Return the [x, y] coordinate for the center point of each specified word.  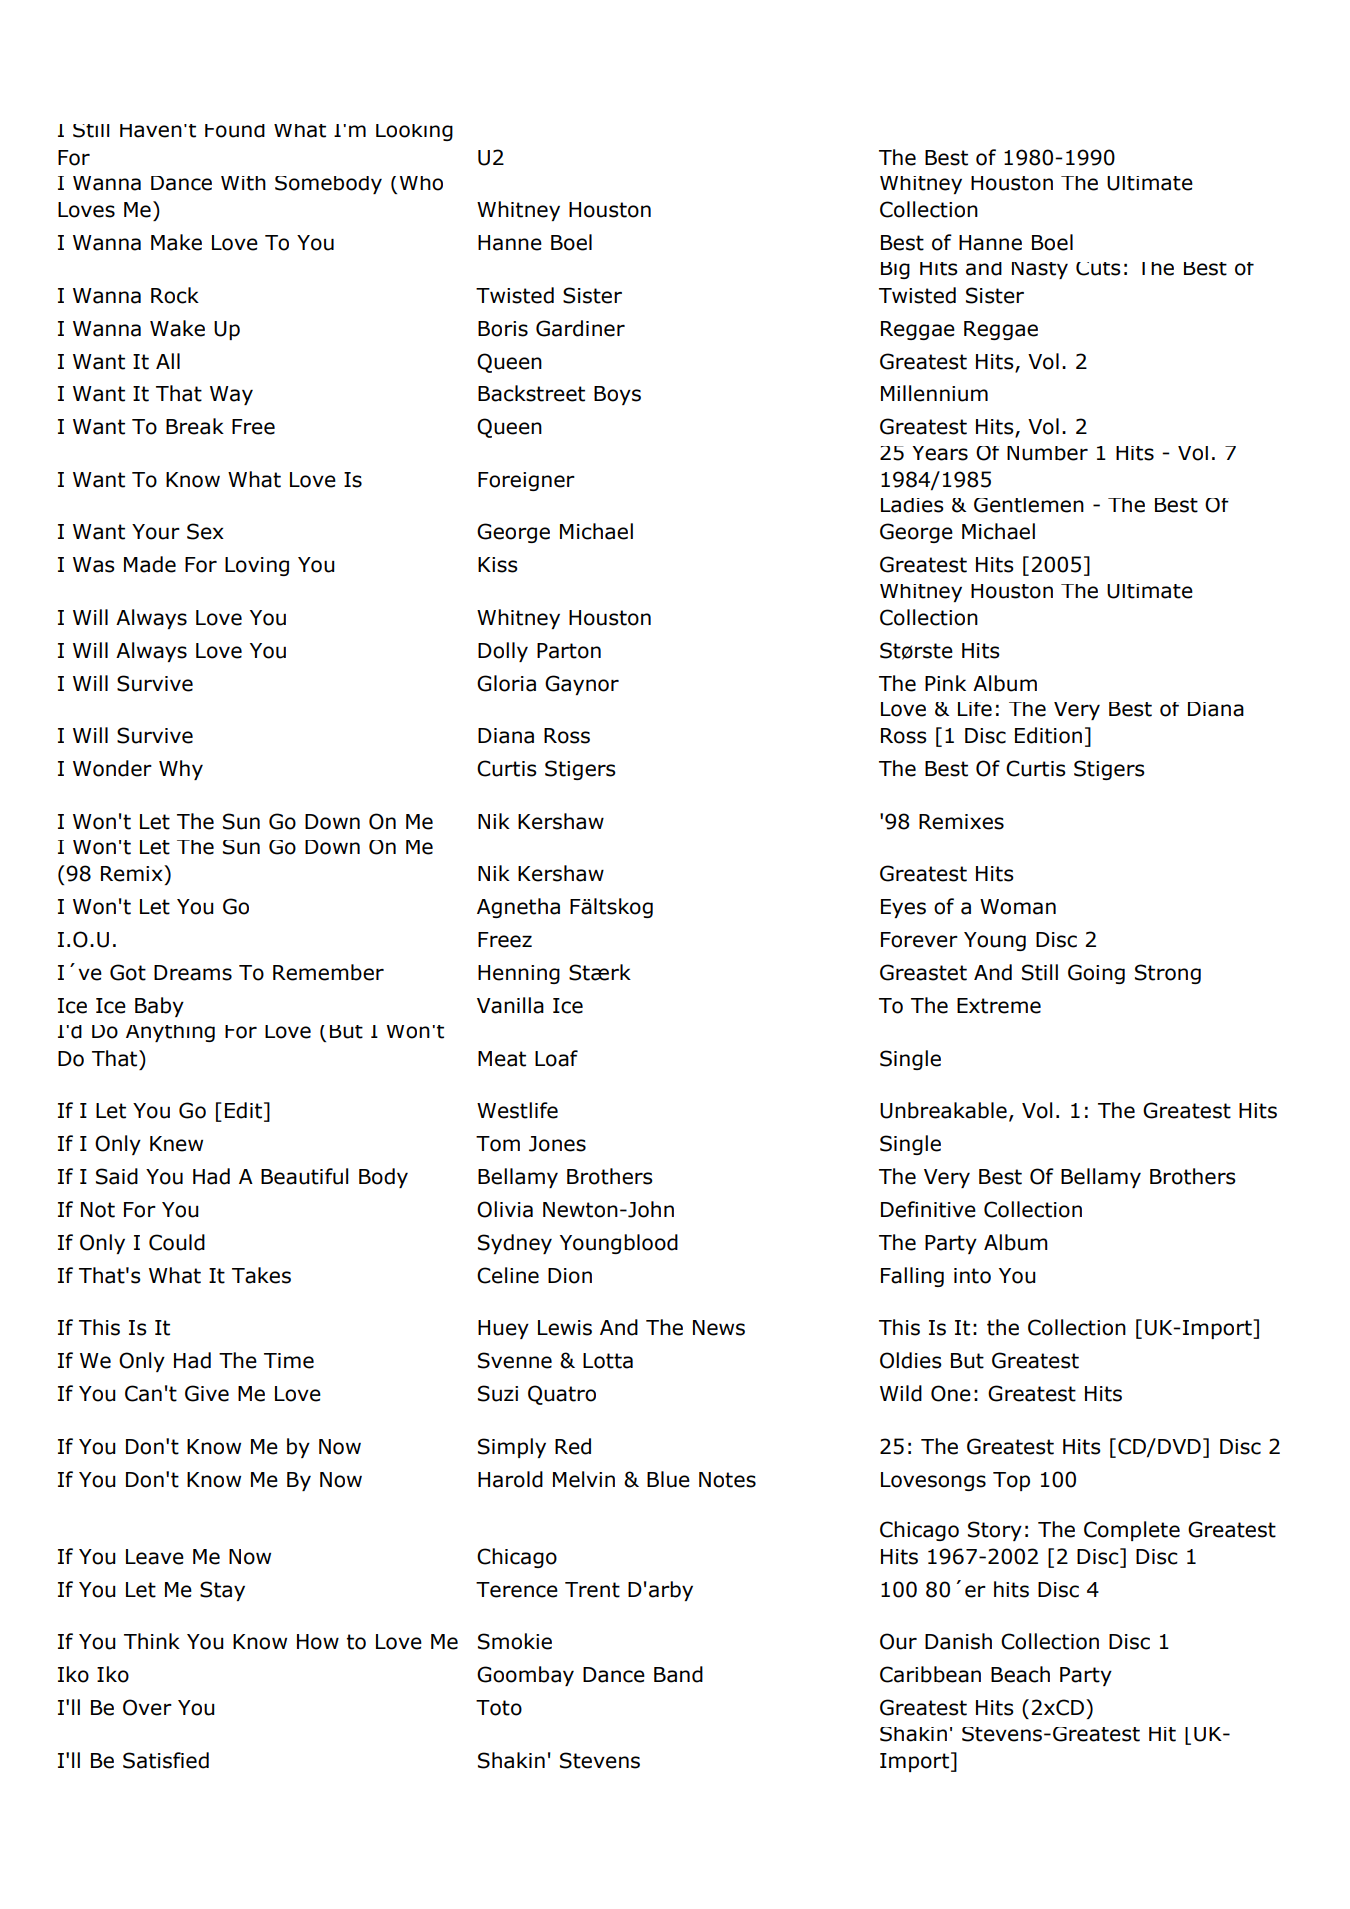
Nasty [1040, 270]
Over [147, 1707]
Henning [519, 974]
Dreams [193, 973]
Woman [1018, 907]
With [243, 183]
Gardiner [580, 328]
